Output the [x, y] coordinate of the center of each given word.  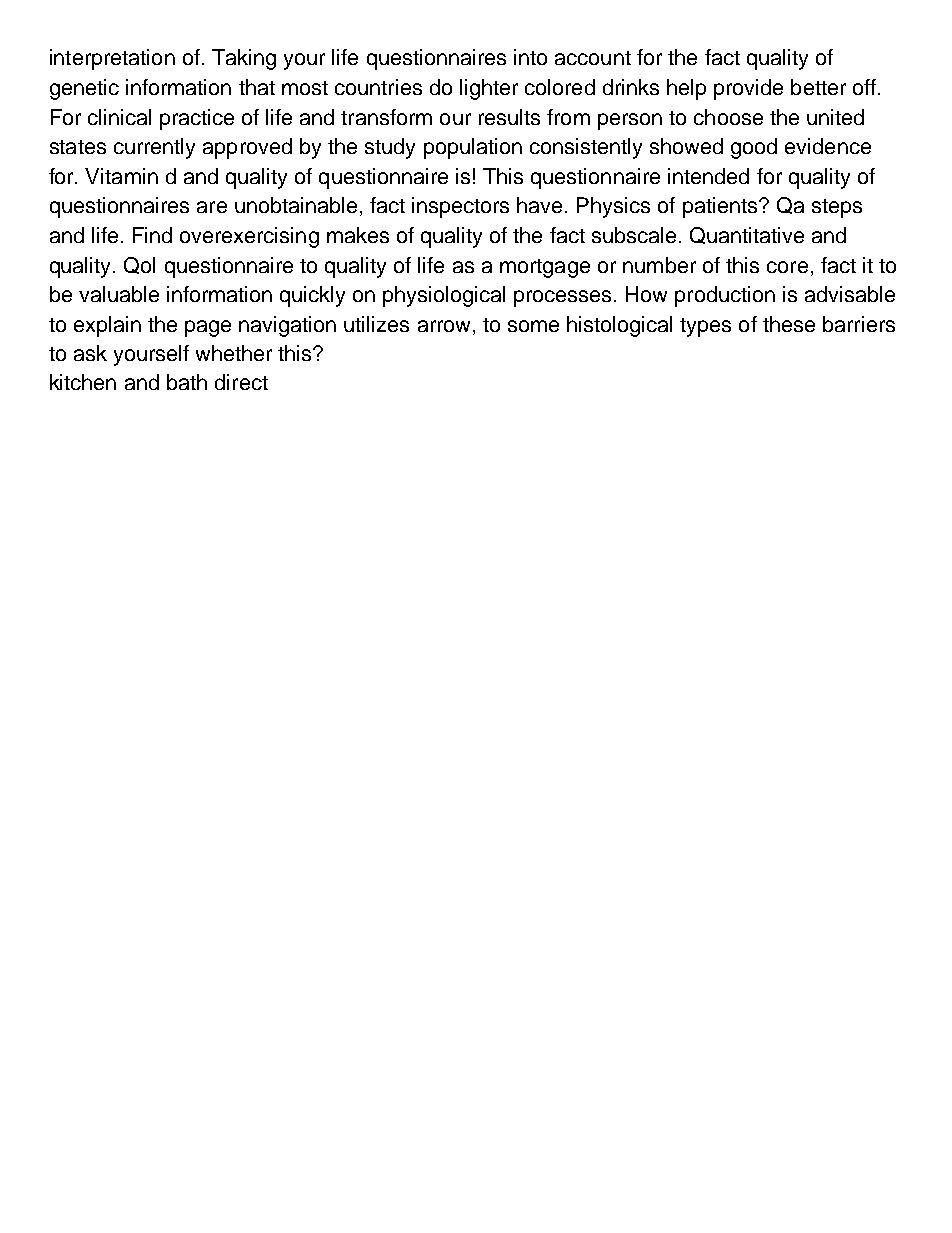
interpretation [112, 59]
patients [721, 207]
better [818, 87]
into [530, 57]
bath [187, 382]
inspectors [460, 207]
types [705, 327]
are [212, 207]
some [533, 326]
